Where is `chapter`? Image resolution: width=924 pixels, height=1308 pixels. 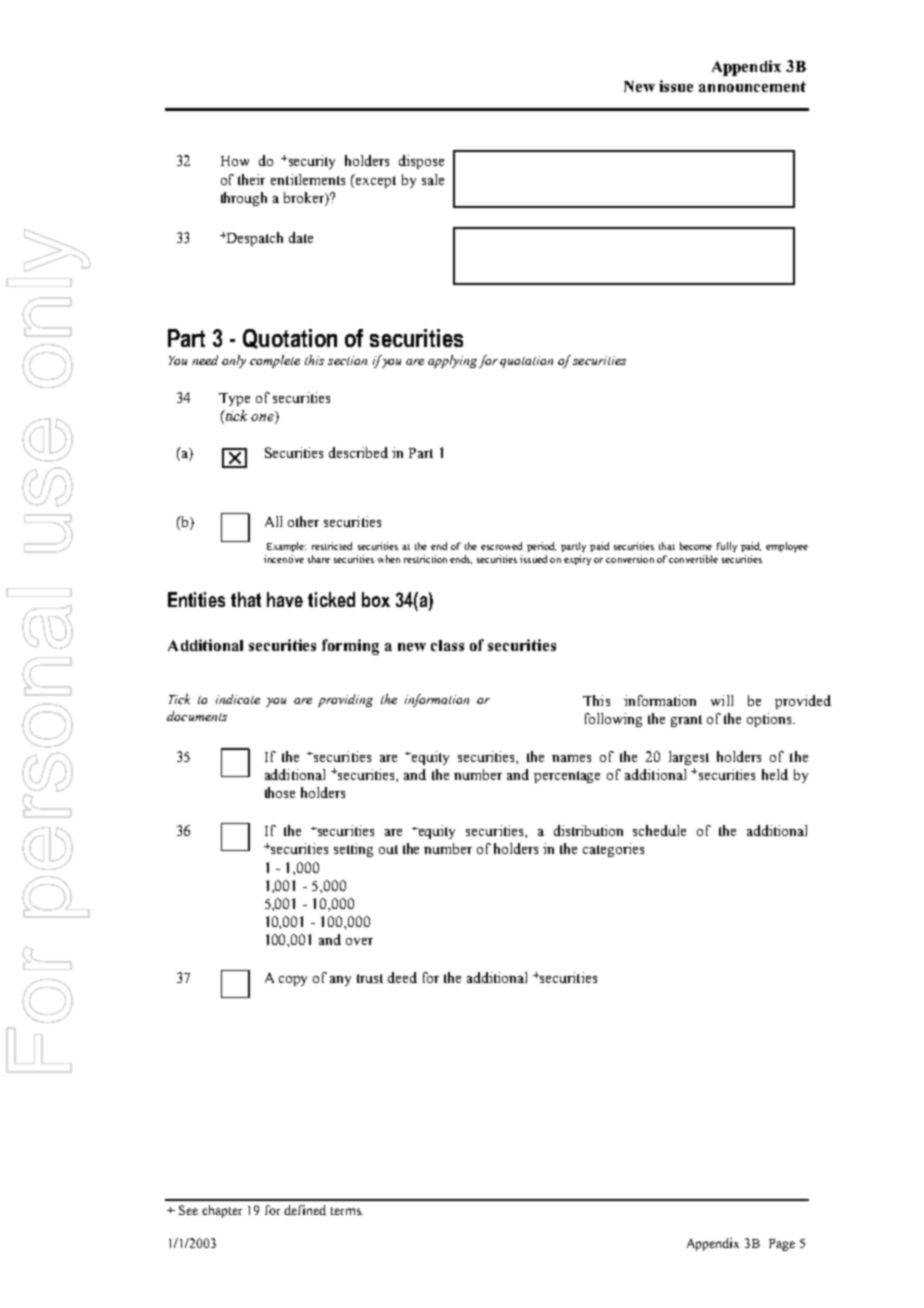 chapter is located at coordinates (222, 1211).
